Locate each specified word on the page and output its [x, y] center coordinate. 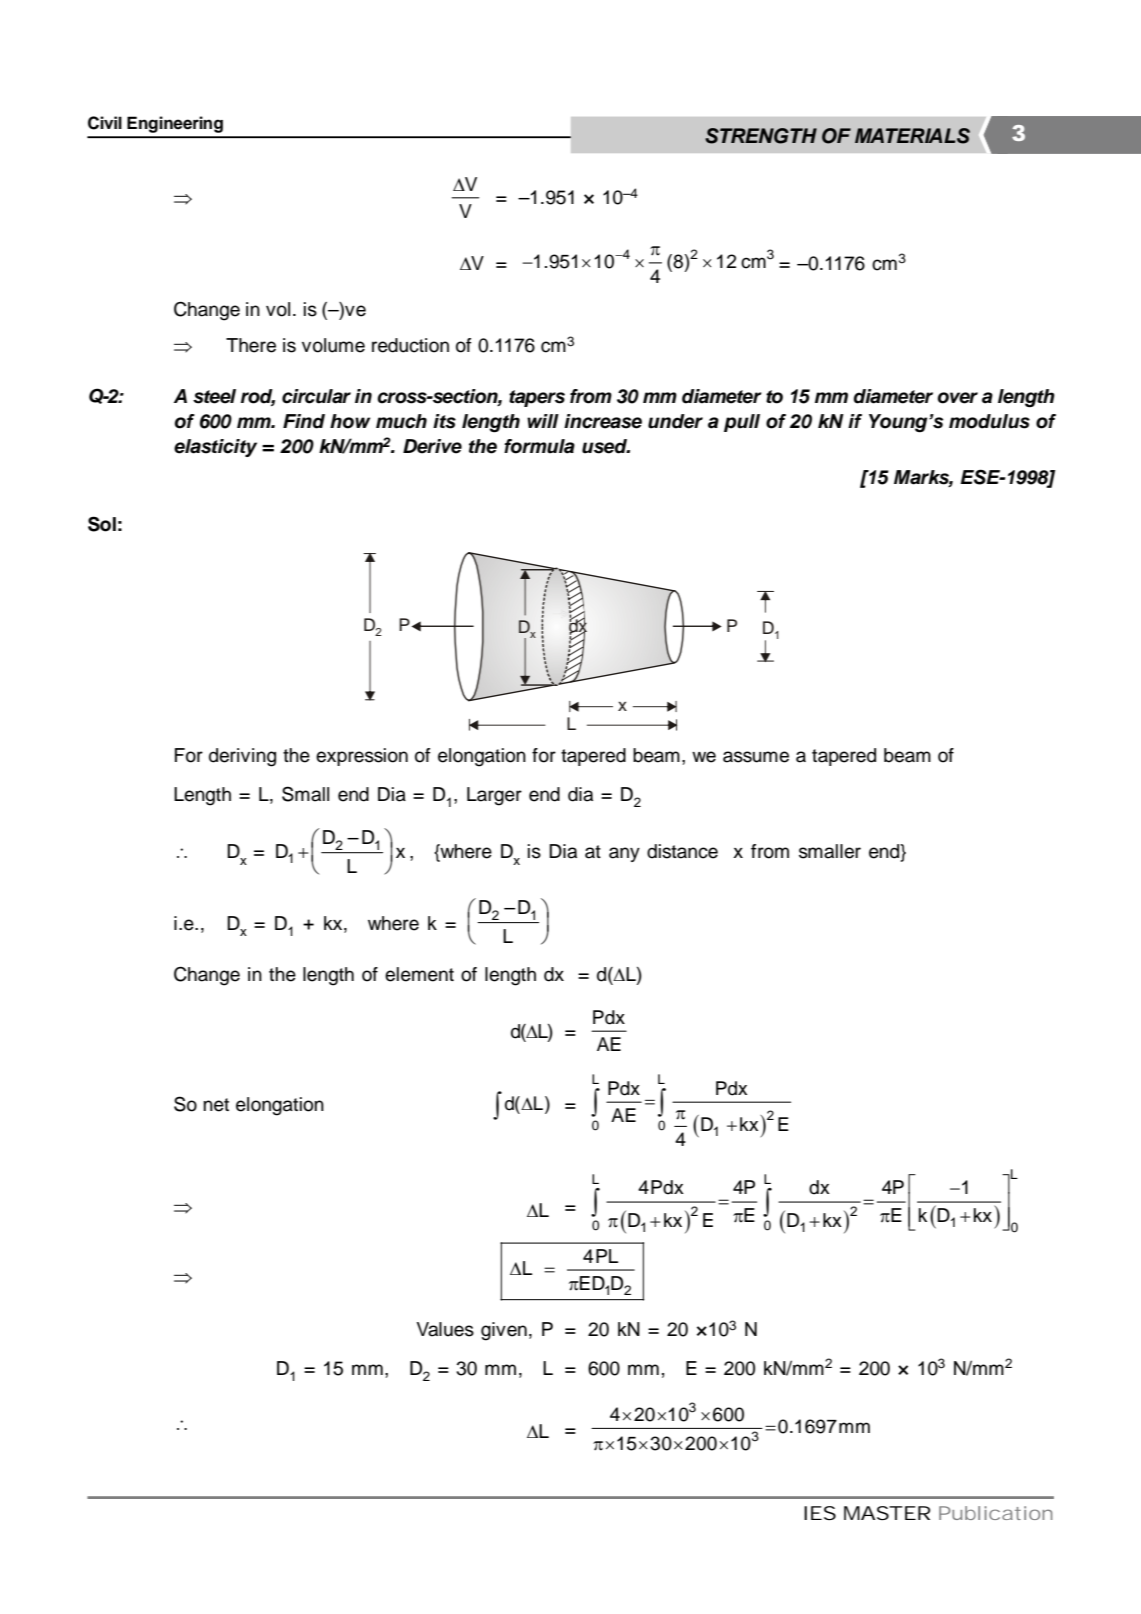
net [216, 1105]
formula [539, 446]
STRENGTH [761, 136]
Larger [494, 796]
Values [445, 1329]
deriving [242, 757]
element [419, 974]
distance [682, 851]
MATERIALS [912, 136]
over [957, 398]
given [504, 1331]
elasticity [215, 448]
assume [756, 757]
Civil [105, 123]
